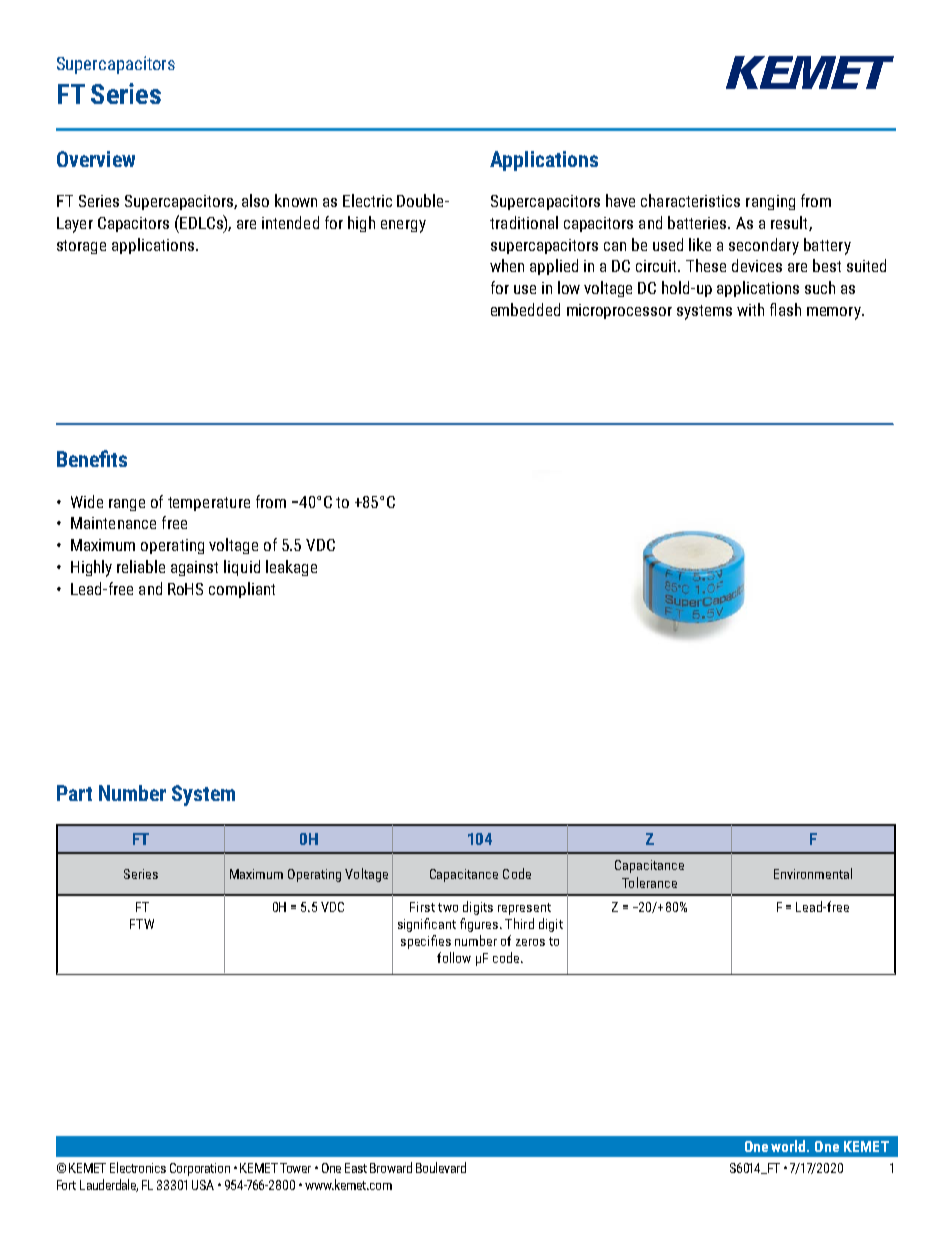 Image resolution: width=952 pixels, height=1233 pixels. Describe the element at coordinates (813, 873) in the document. I see `Environmental` at that location.
